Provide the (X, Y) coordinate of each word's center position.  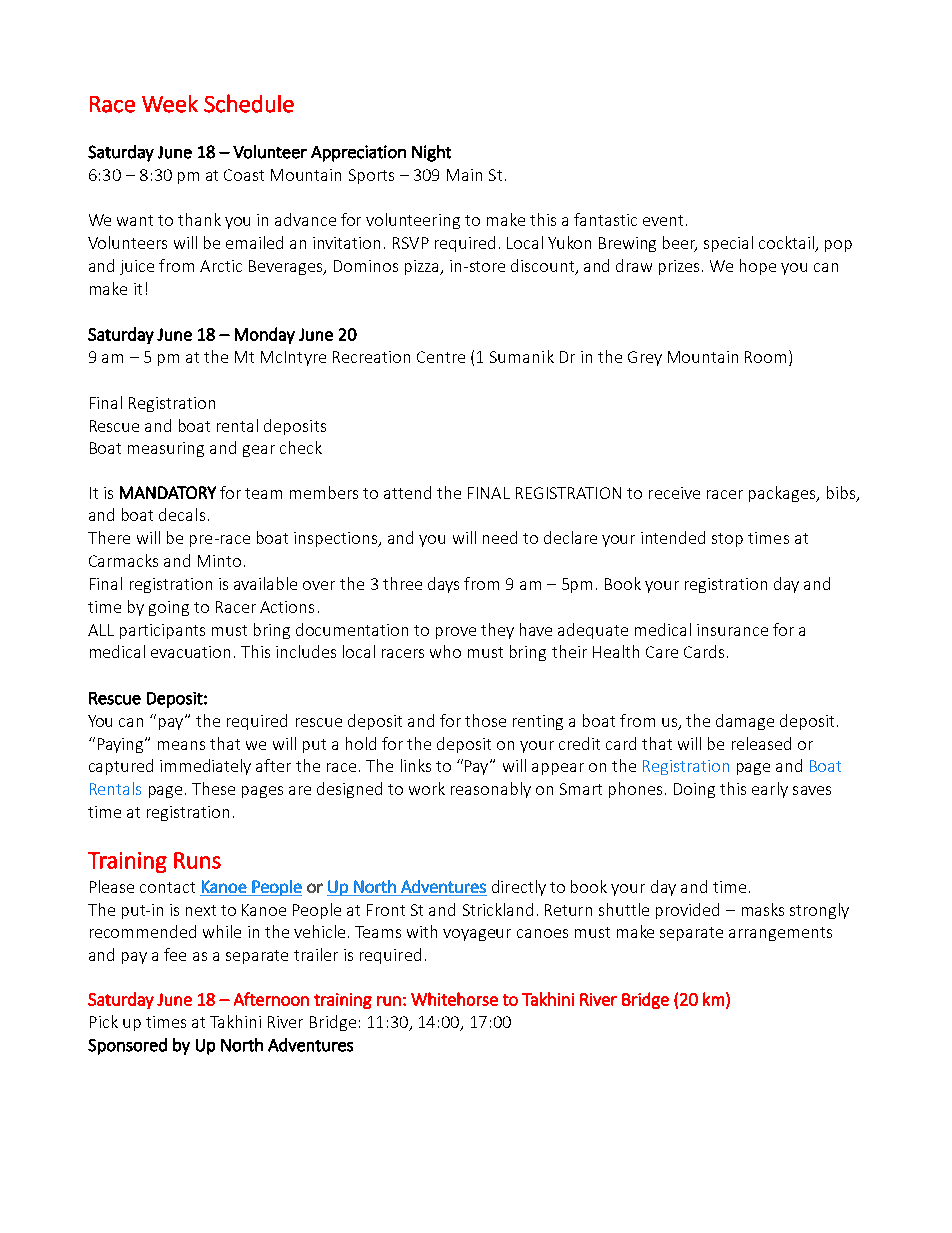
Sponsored (127, 1046)
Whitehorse (454, 999)
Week (170, 104)
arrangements (780, 934)
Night (431, 153)
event (663, 220)
